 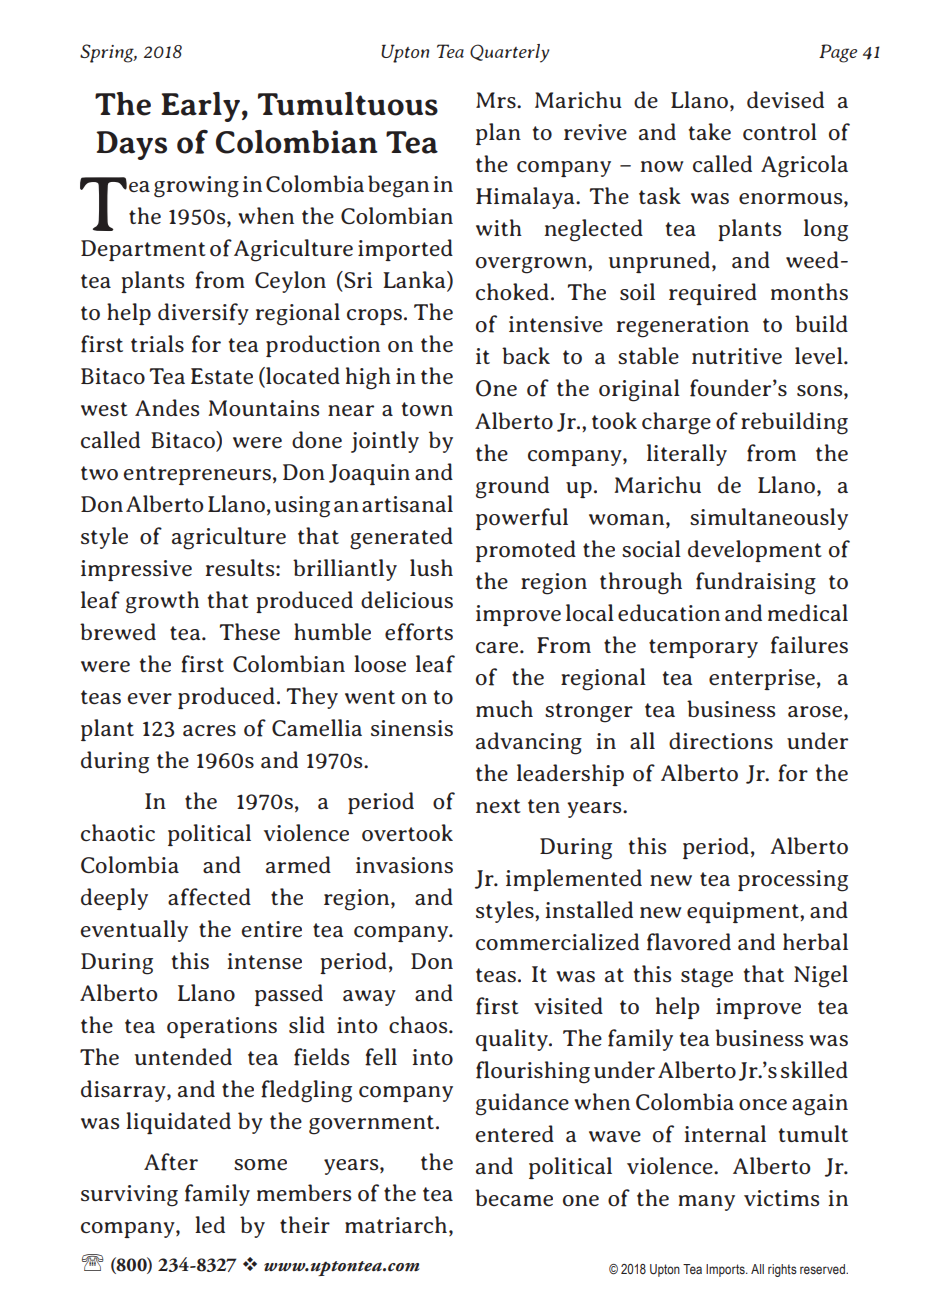 I want to click on entrepreneurs, so click(x=197, y=475).
